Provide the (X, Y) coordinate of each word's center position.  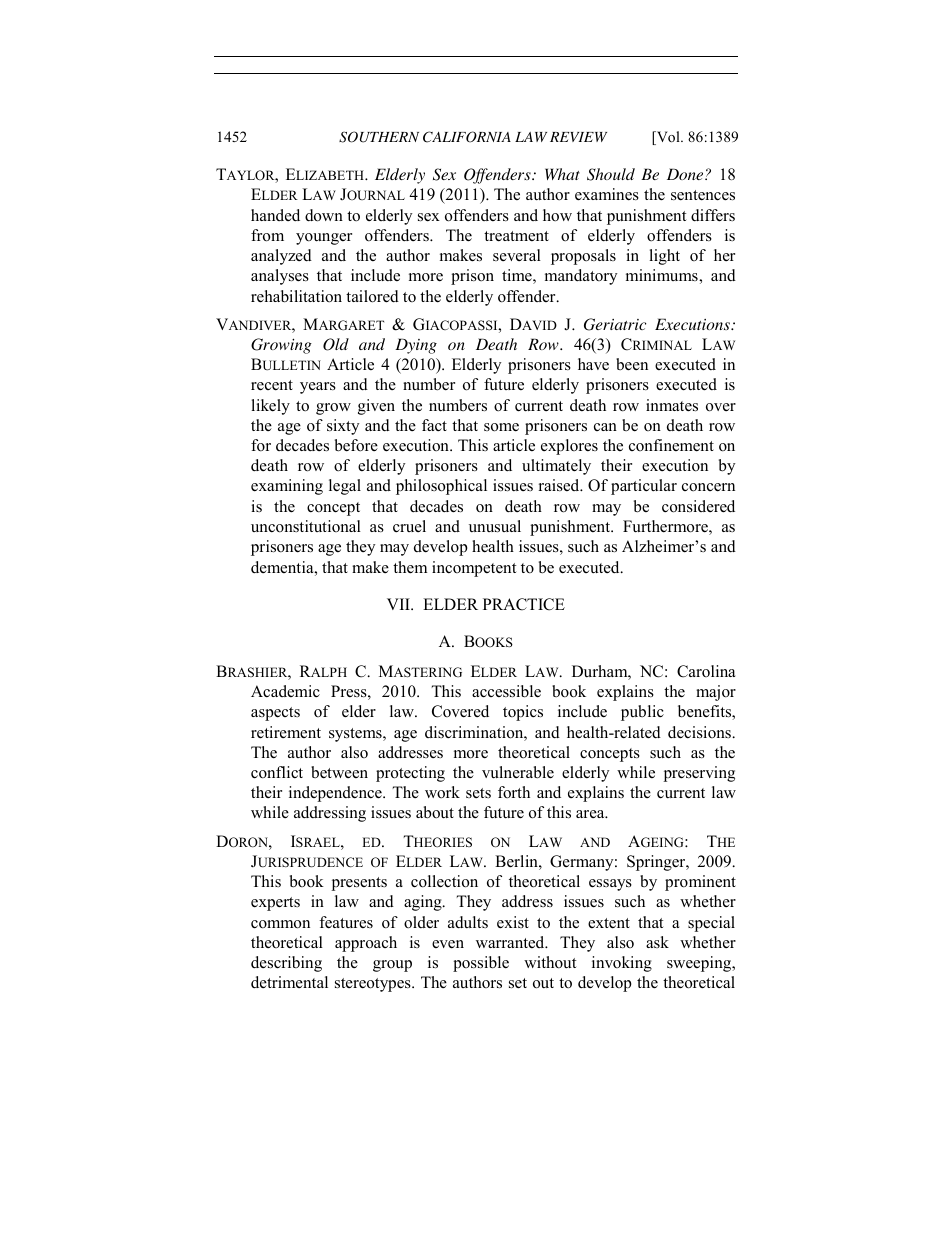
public (642, 713)
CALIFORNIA (467, 137)
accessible (506, 691)
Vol (668, 138)
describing (286, 964)
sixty (343, 427)
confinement (671, 445)
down (324, 215)
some (501, 427)
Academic (285, 691)
